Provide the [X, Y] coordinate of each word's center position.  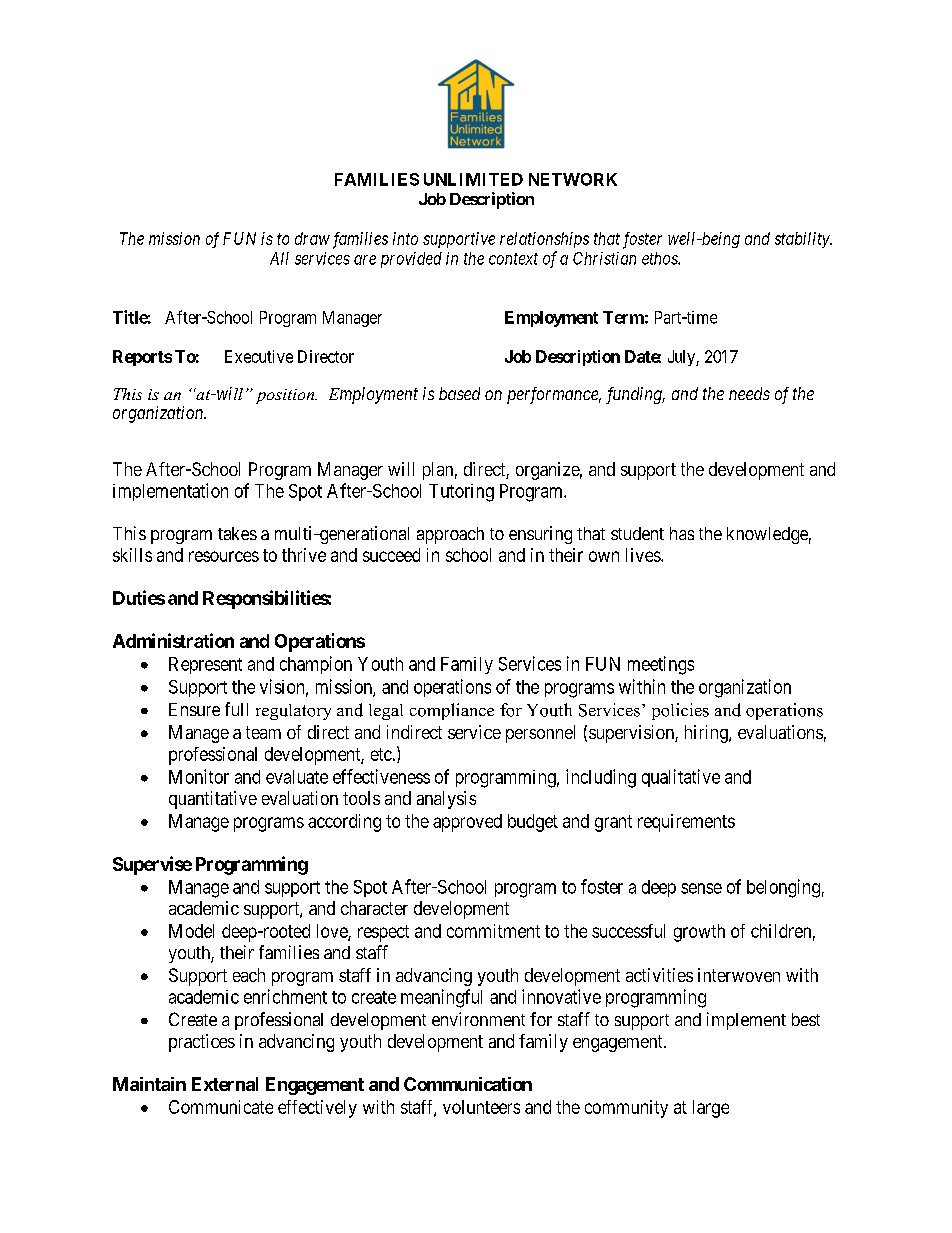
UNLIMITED [473, 179]
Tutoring [461, 493]
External [225, 1084]
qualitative [681, 778]
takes [237, 533]
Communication [468, 1084]
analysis [446, 800]
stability [803, 240]
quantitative [213, 800]
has [682, 533]
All [279, 258]
